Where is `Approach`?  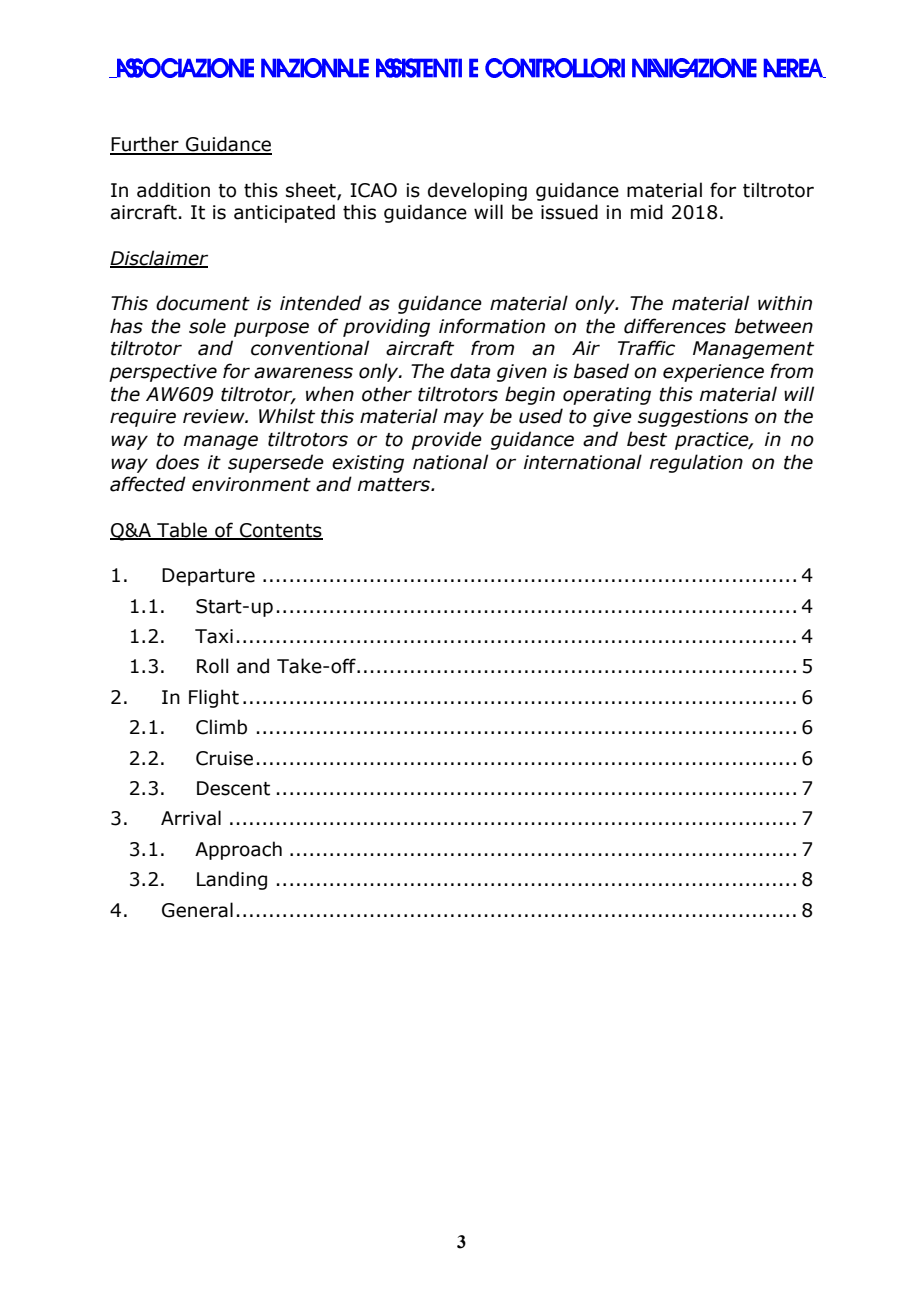 Approach is located at coordinates (238, 850).
